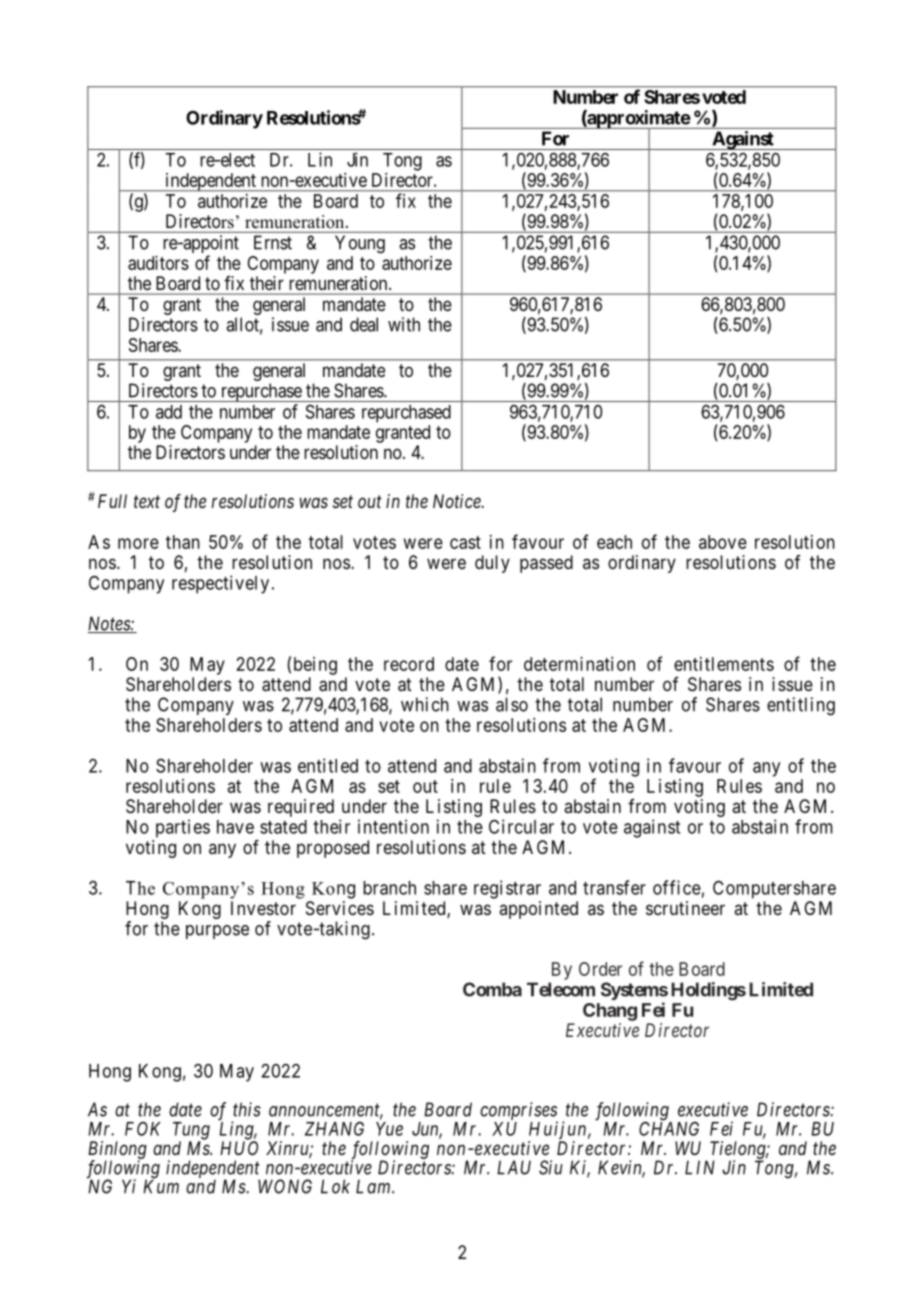 The width and height of the screenshot is (924, 1307). Describe the element at coordinates (217, 932) in the screenshot. I see `purpose` at that location.
